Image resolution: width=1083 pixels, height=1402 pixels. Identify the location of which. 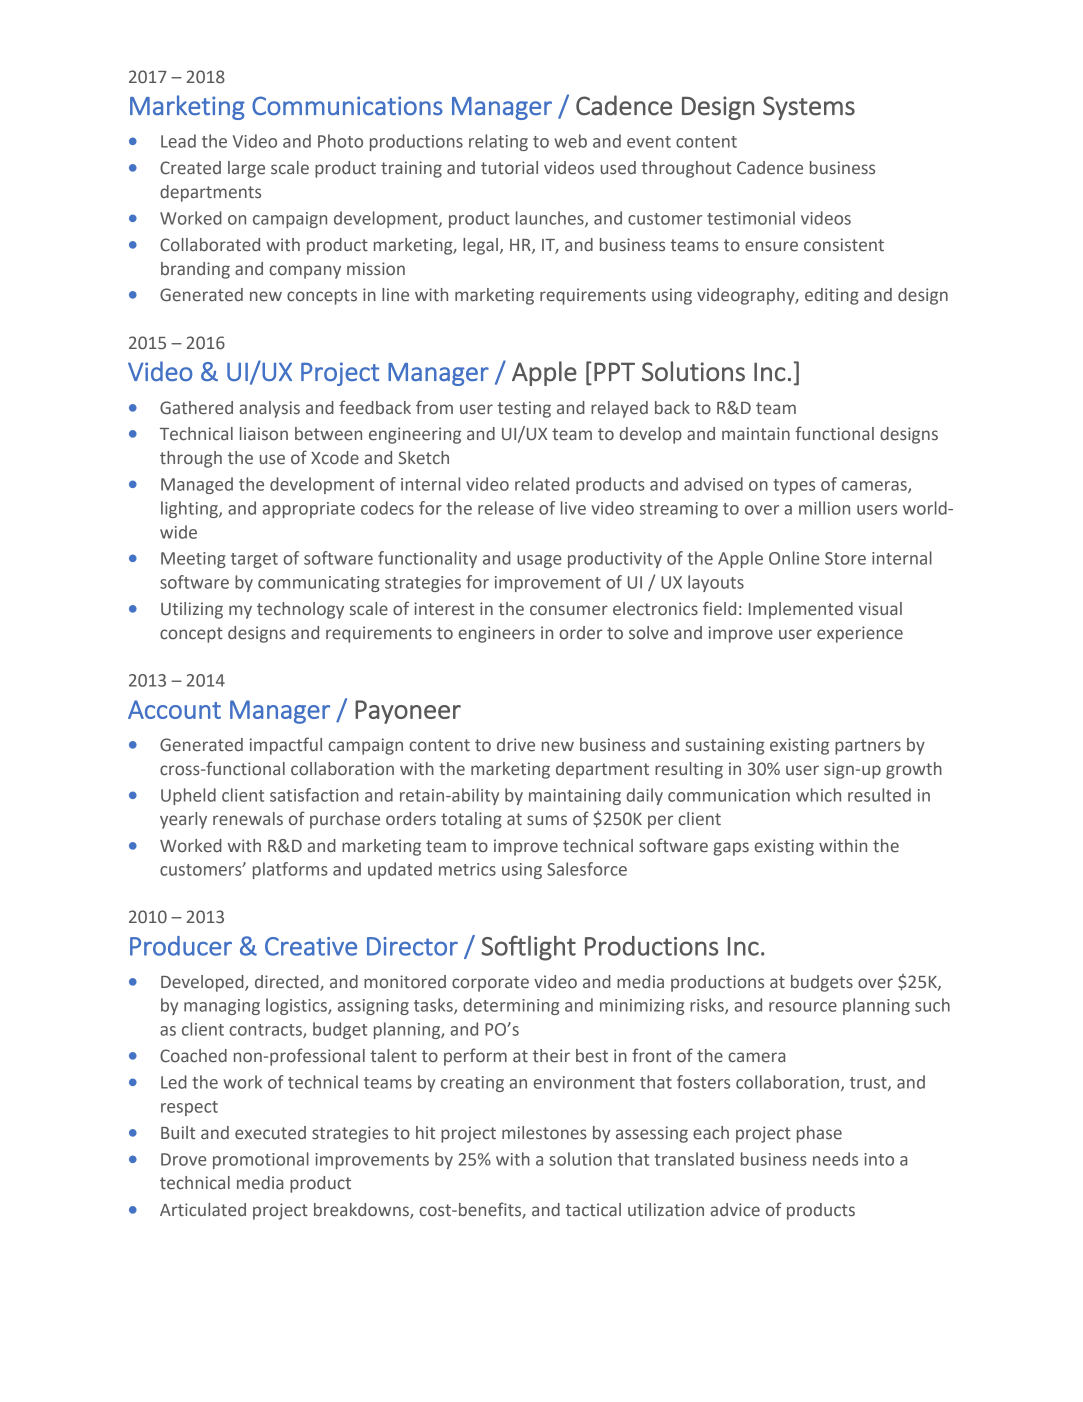
(818, 795).
